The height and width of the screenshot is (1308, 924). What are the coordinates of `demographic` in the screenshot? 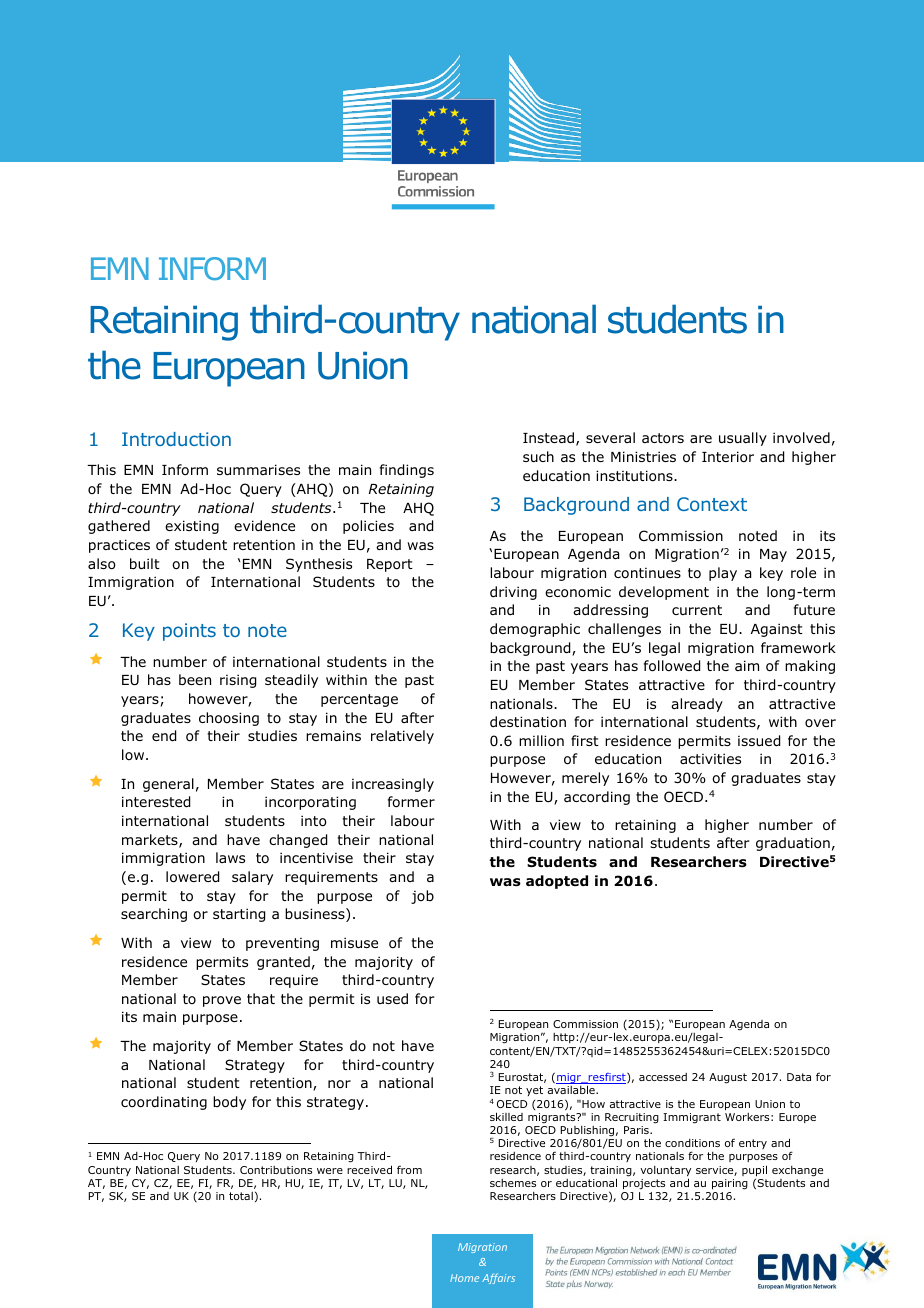 It's located at (535, 630).
